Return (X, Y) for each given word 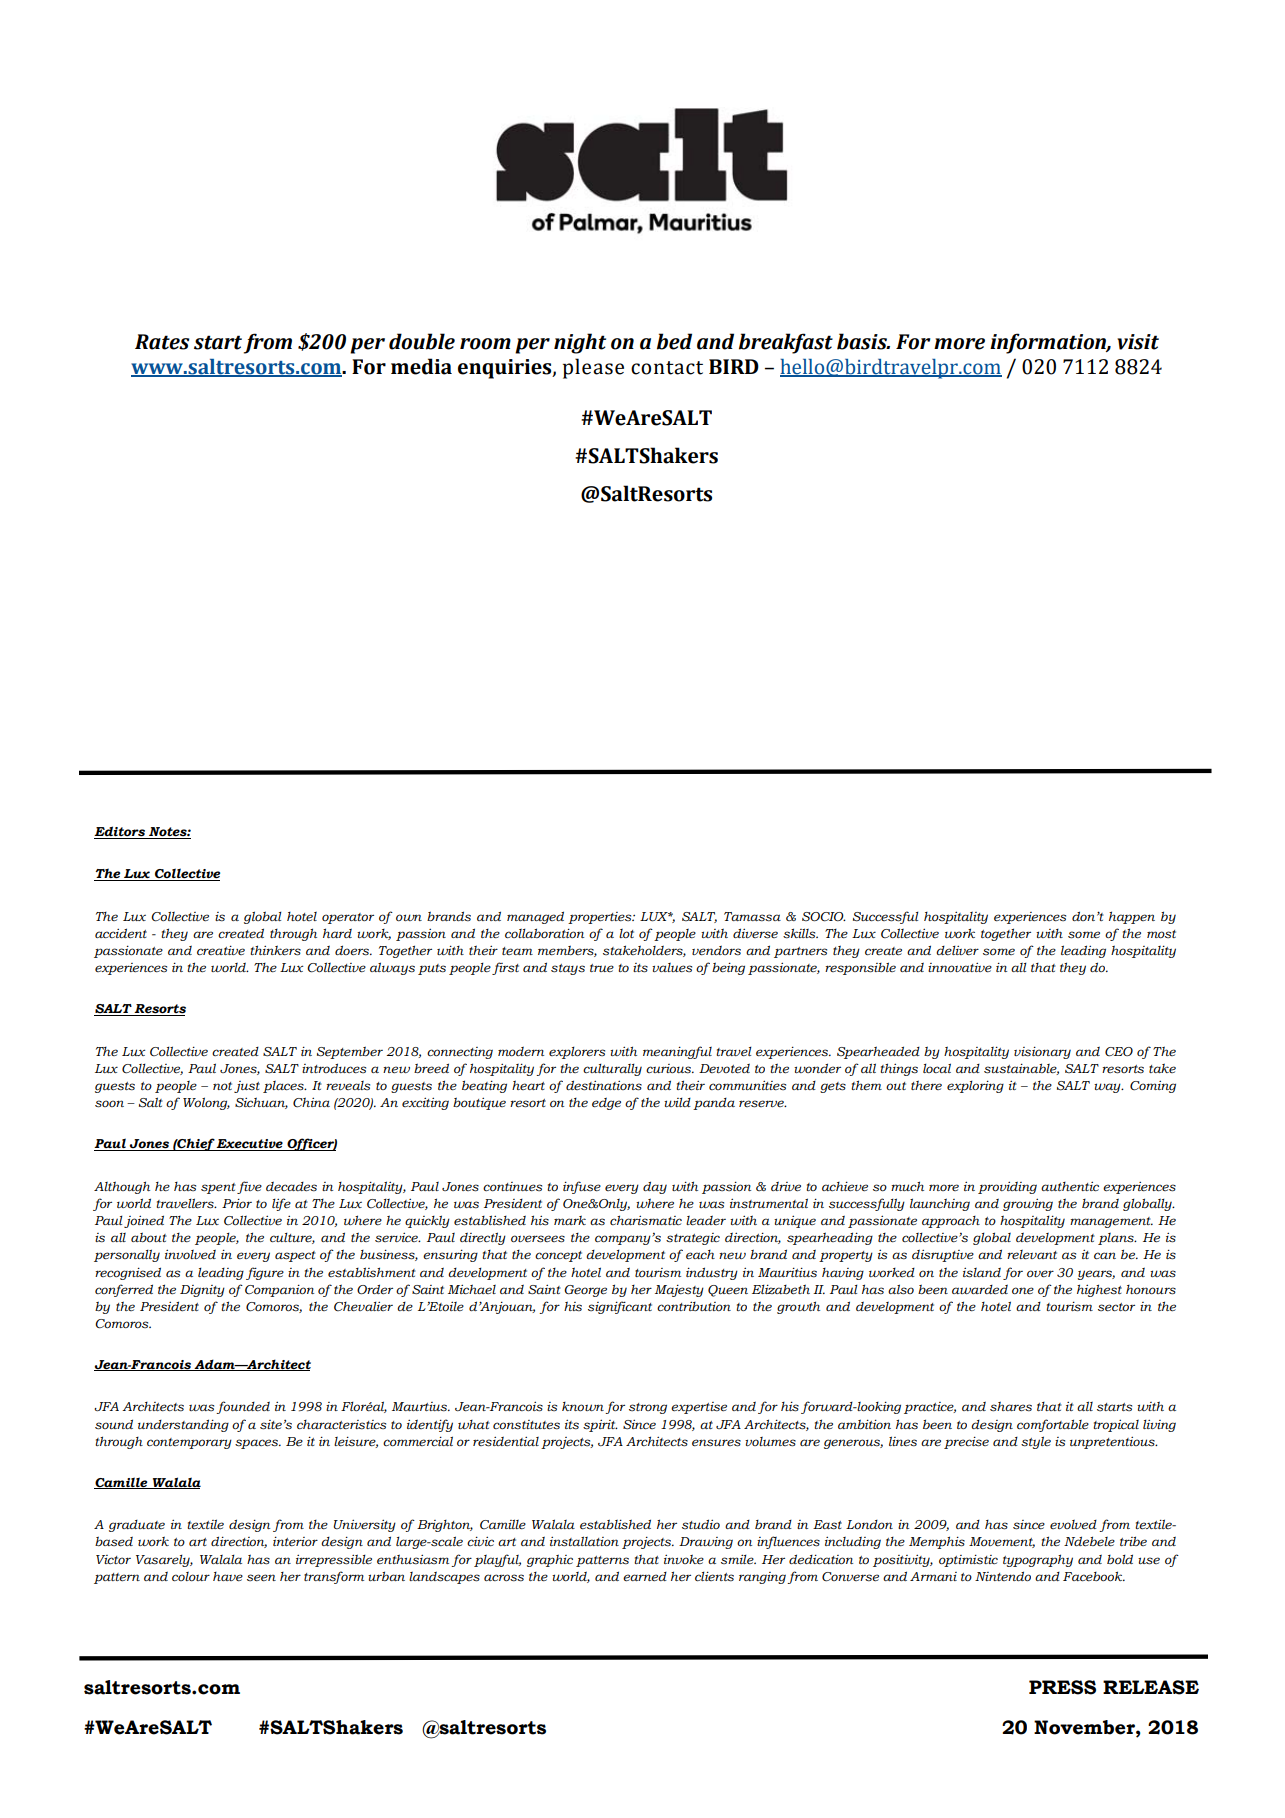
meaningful (677, 1052)
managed (535, 917)
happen (1132, 917)
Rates (162, 342)
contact (667, 368)
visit (1138, 342)
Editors (121, 832)
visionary (1042, 1052)
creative (221, 950)
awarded (980, 1289)
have (228, 1577)
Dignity (202, 1291)
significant (620, 1307)
